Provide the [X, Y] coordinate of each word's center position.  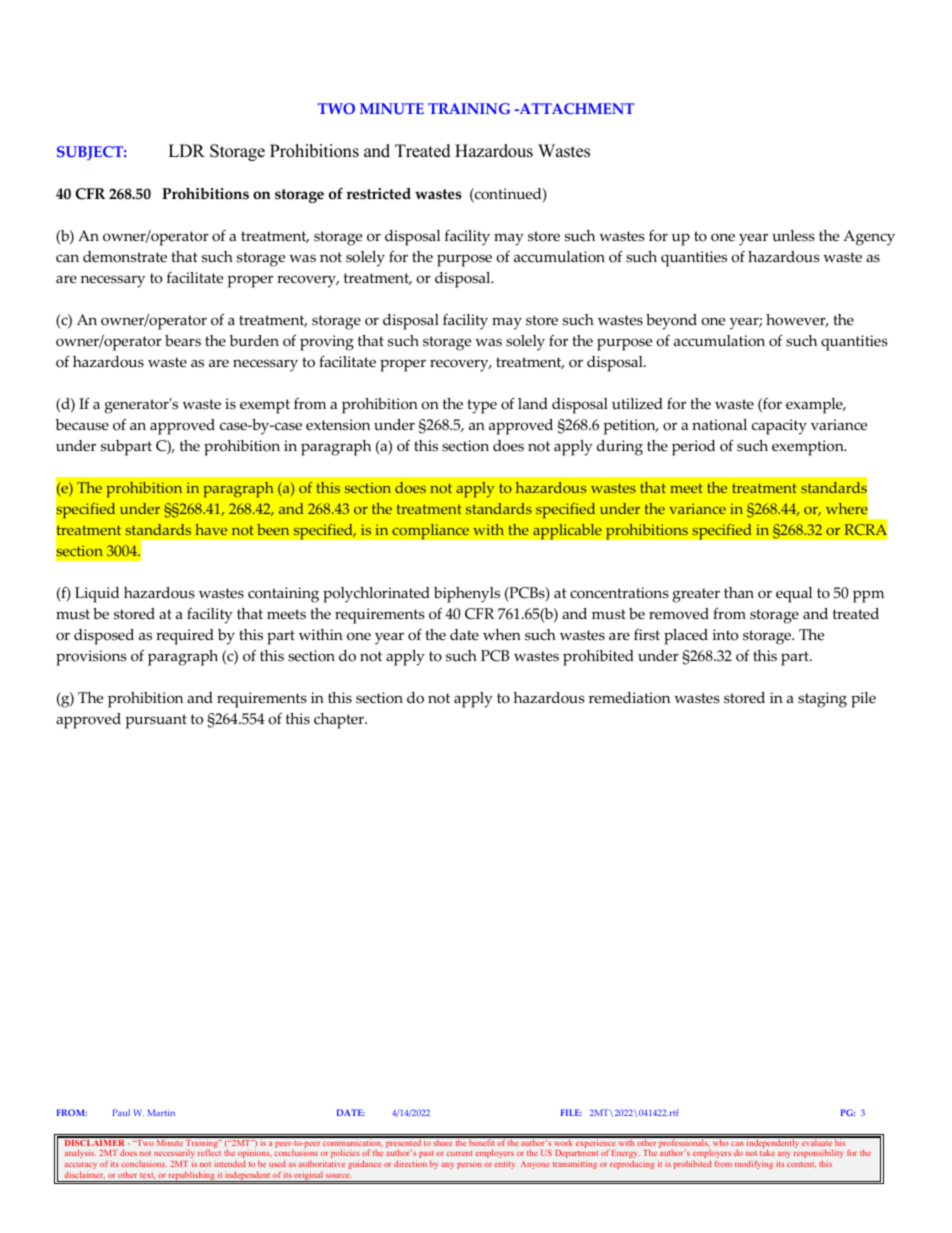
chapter [340, 721]
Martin [161, 1112]
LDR [186, 150]
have [211, 529]
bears [183, 341]
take [767, 1152]
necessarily [174, 1155]
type [482, 406]
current [459, 1153]
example [815, 406]
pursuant [156, 721]
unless [793, 236]
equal [794, 595]
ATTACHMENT [575, 109]
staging [822, 700]
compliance [430, 531]
